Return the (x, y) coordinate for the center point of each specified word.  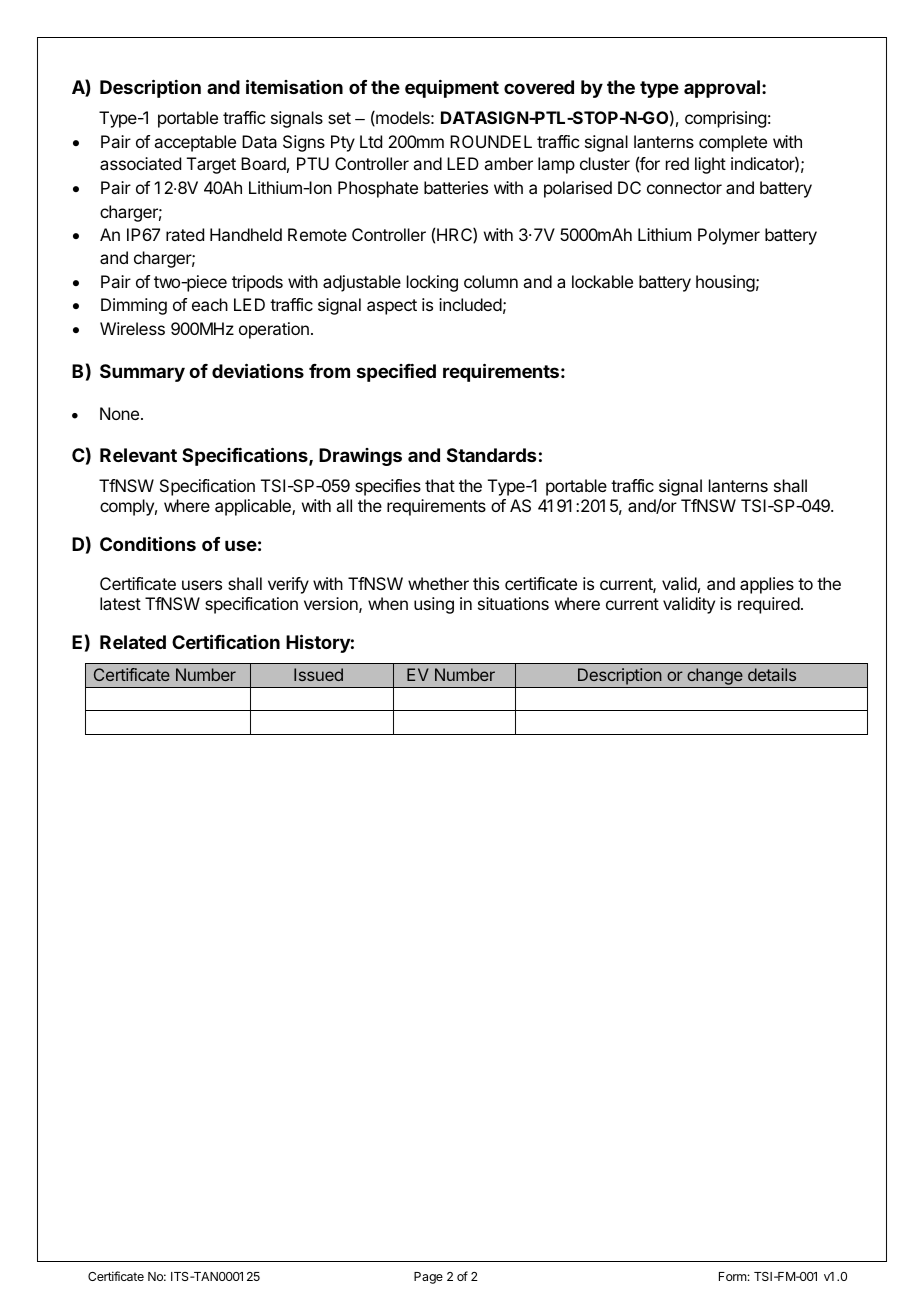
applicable (254, 507)
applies (767, 585)
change (715, 678)
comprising (725, 119)
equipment (452, 89)
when (388, 603)
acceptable (195, 143)
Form (733, 1276)
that (440, 485)
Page (428, 1278)
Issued (318, 674)
